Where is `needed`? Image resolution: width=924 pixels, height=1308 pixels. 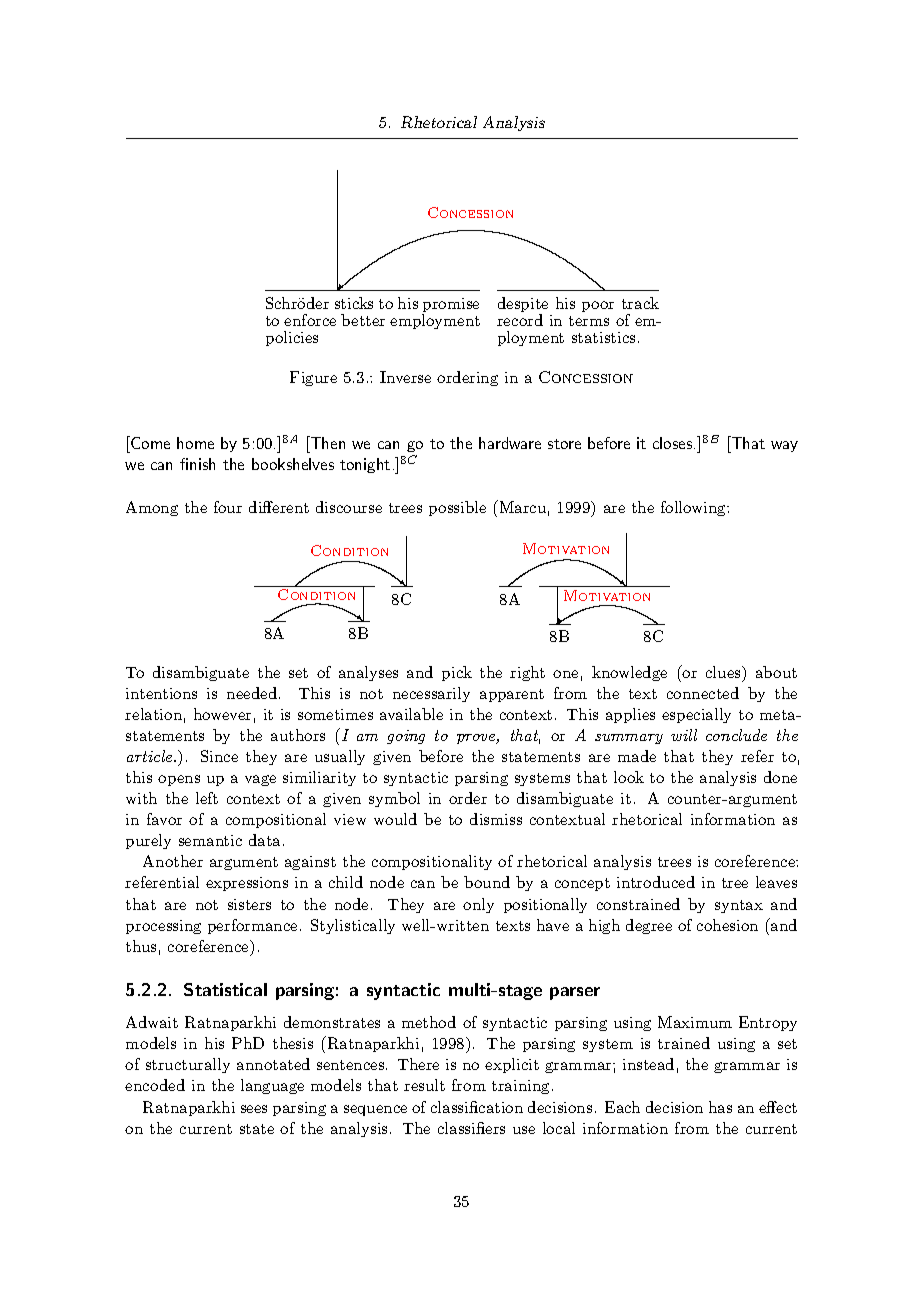
needed is located at coordinates (253, 693).
